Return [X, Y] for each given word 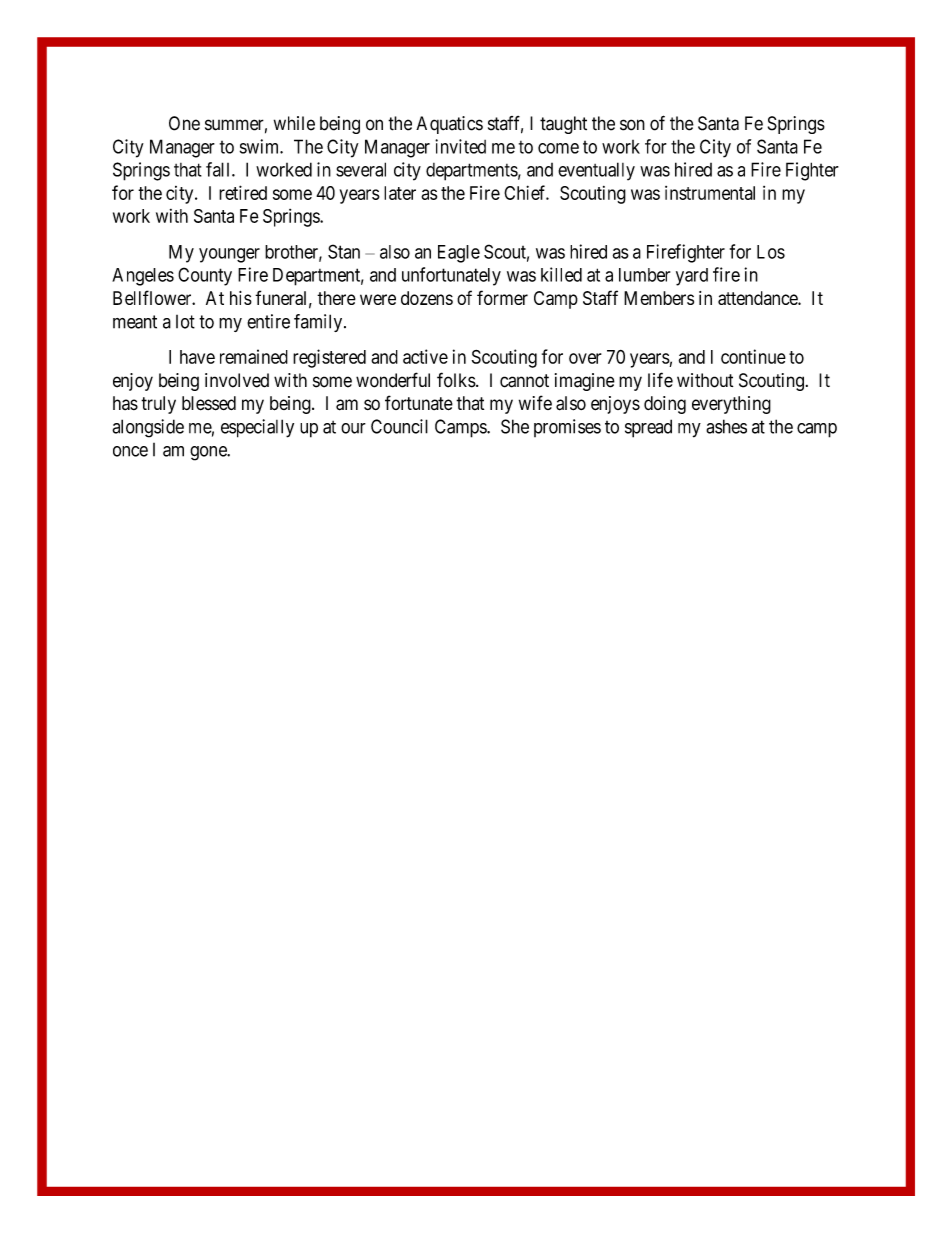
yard [692, 277]
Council [399, 426]
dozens [427, 298]
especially [257, 428]
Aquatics [449, 125]
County [205, 276]
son [632, 125]
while [294, 123]
